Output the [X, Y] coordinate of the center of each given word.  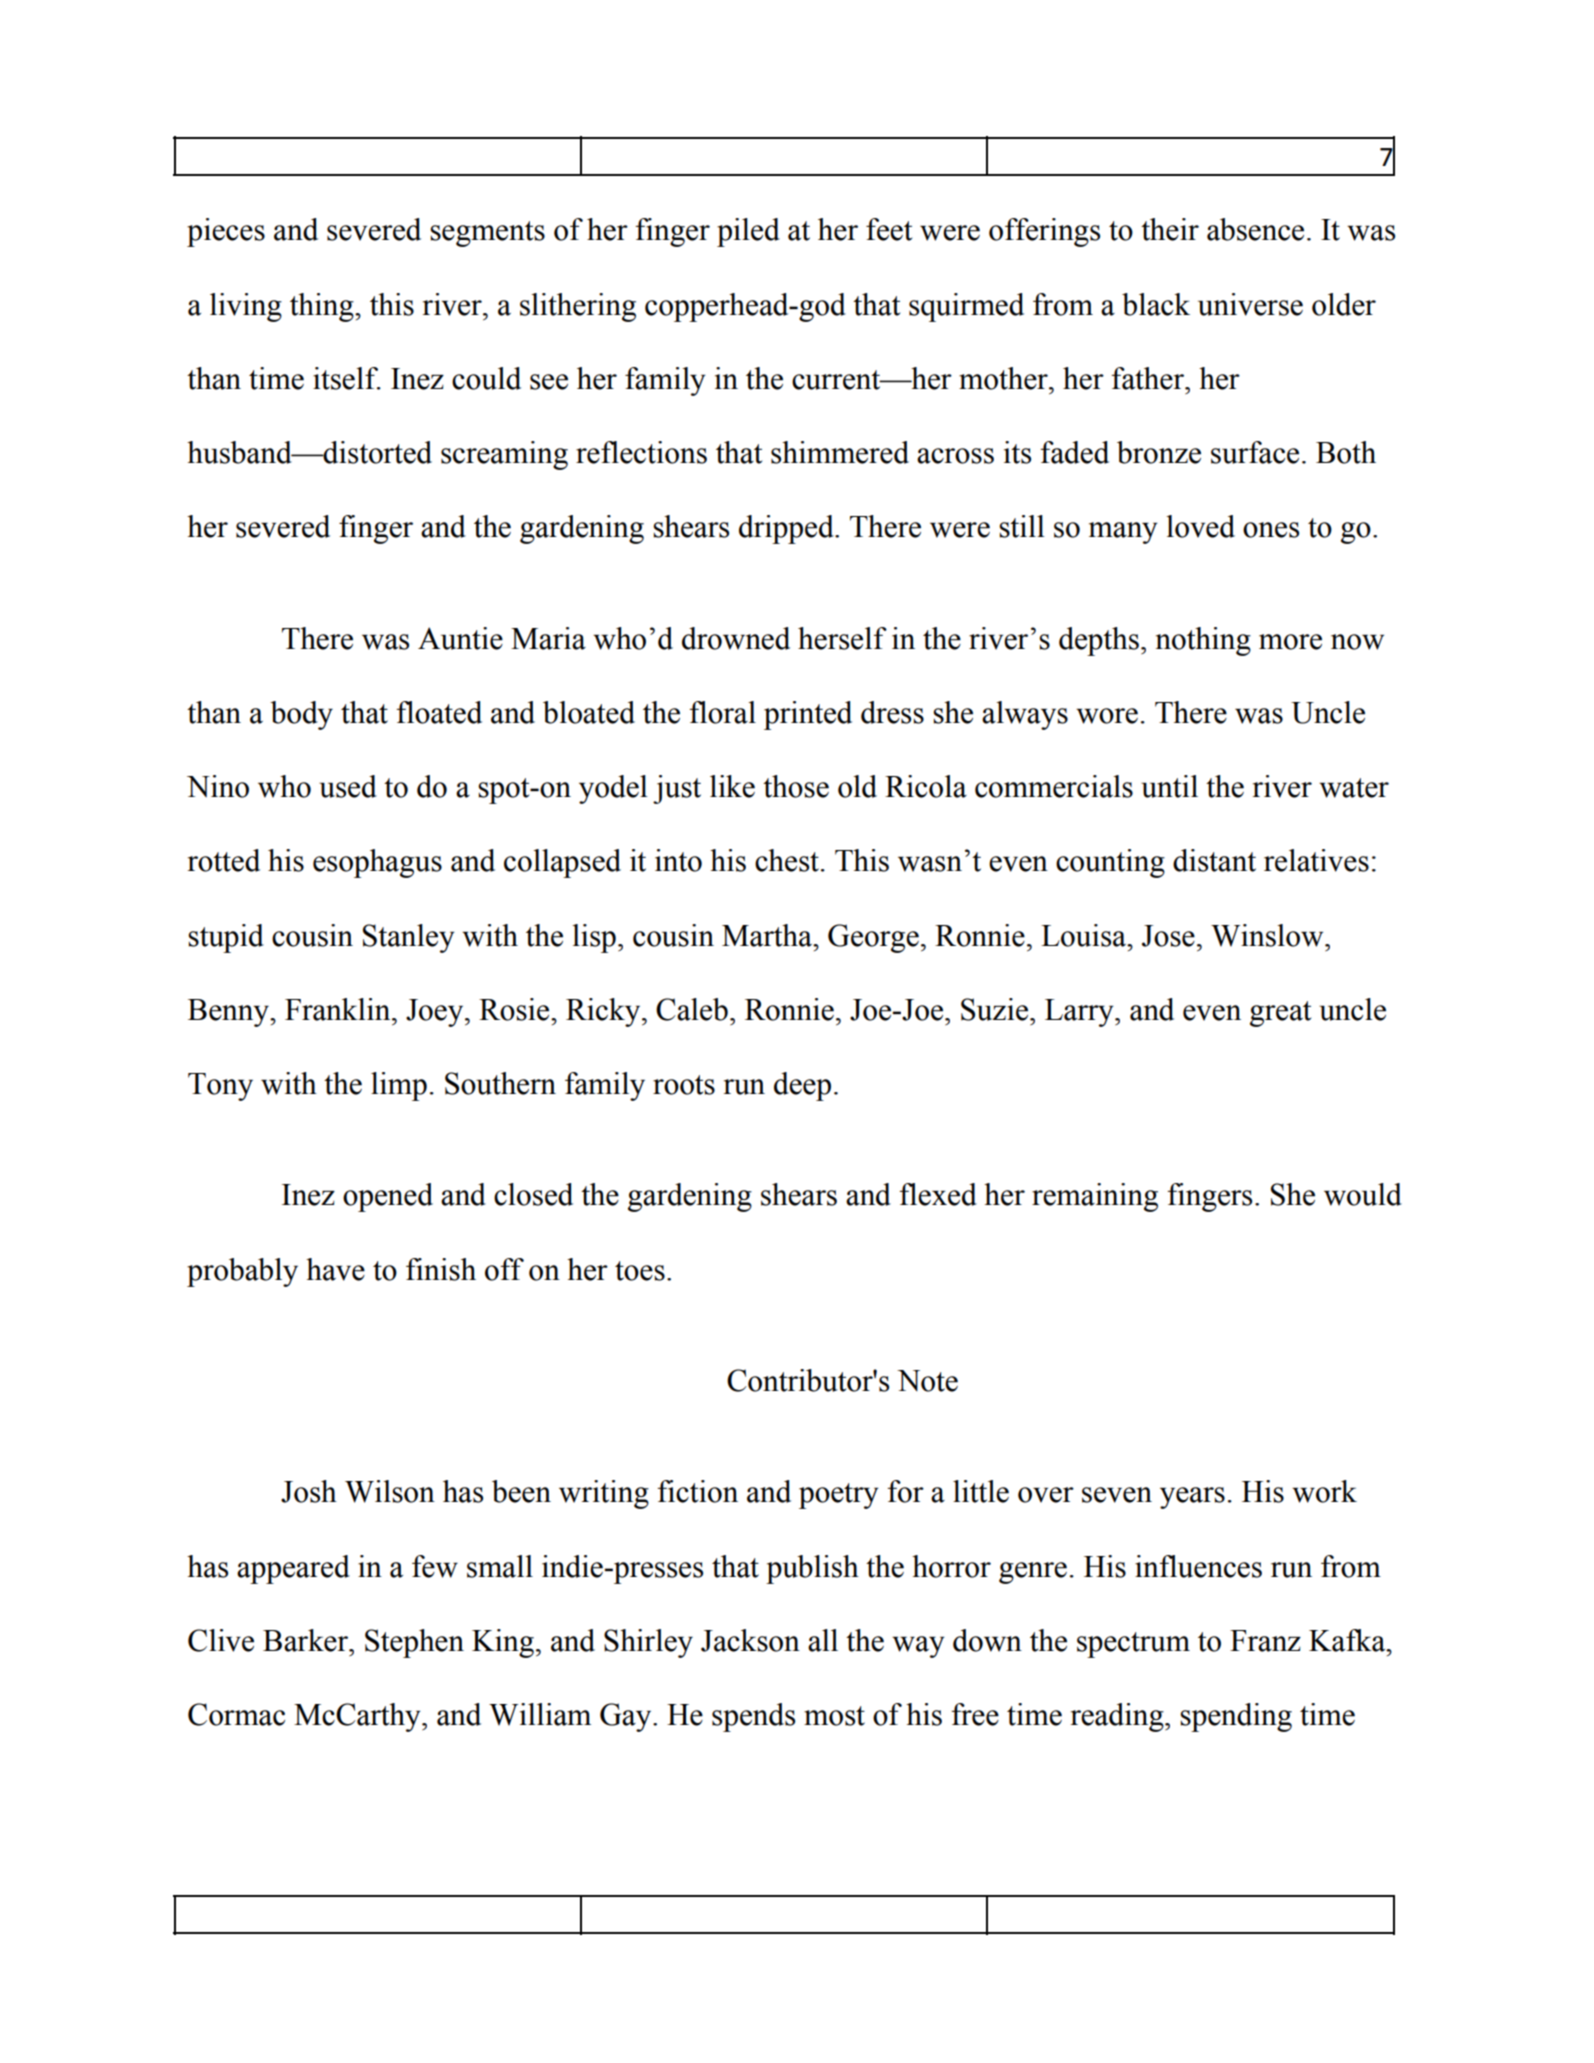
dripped [787, 529]
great [1280, 1014]
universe [1250, 304]
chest [787, 860]
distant [1214, 860]
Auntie [460, 638]
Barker [307, 1640]
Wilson [390, 1491]
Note [927, 1381]
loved [1200, 526]
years [1192, 1498]
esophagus [377, 863]
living [246, 307]
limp [399, 1086]
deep [802, 1086]
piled [748, 232]
